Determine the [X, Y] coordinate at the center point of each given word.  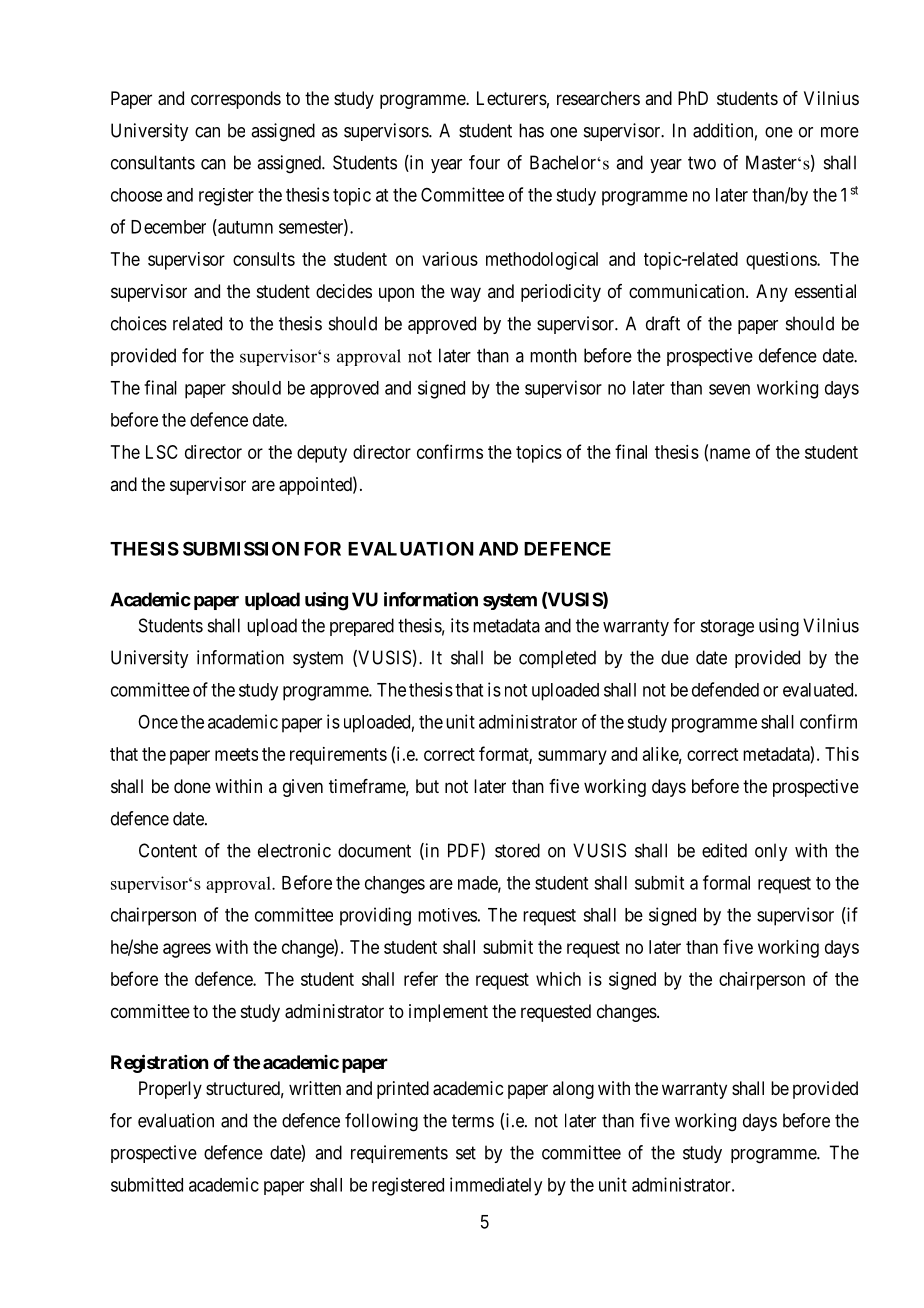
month [553, 355]
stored [517, 850]
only [771, 852]
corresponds [236, 100]
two [702, 163]
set [466, 1153]
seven [729, 389]
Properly [170, 1090]
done [192, 786]
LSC [161, 452]
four [484, 162]
